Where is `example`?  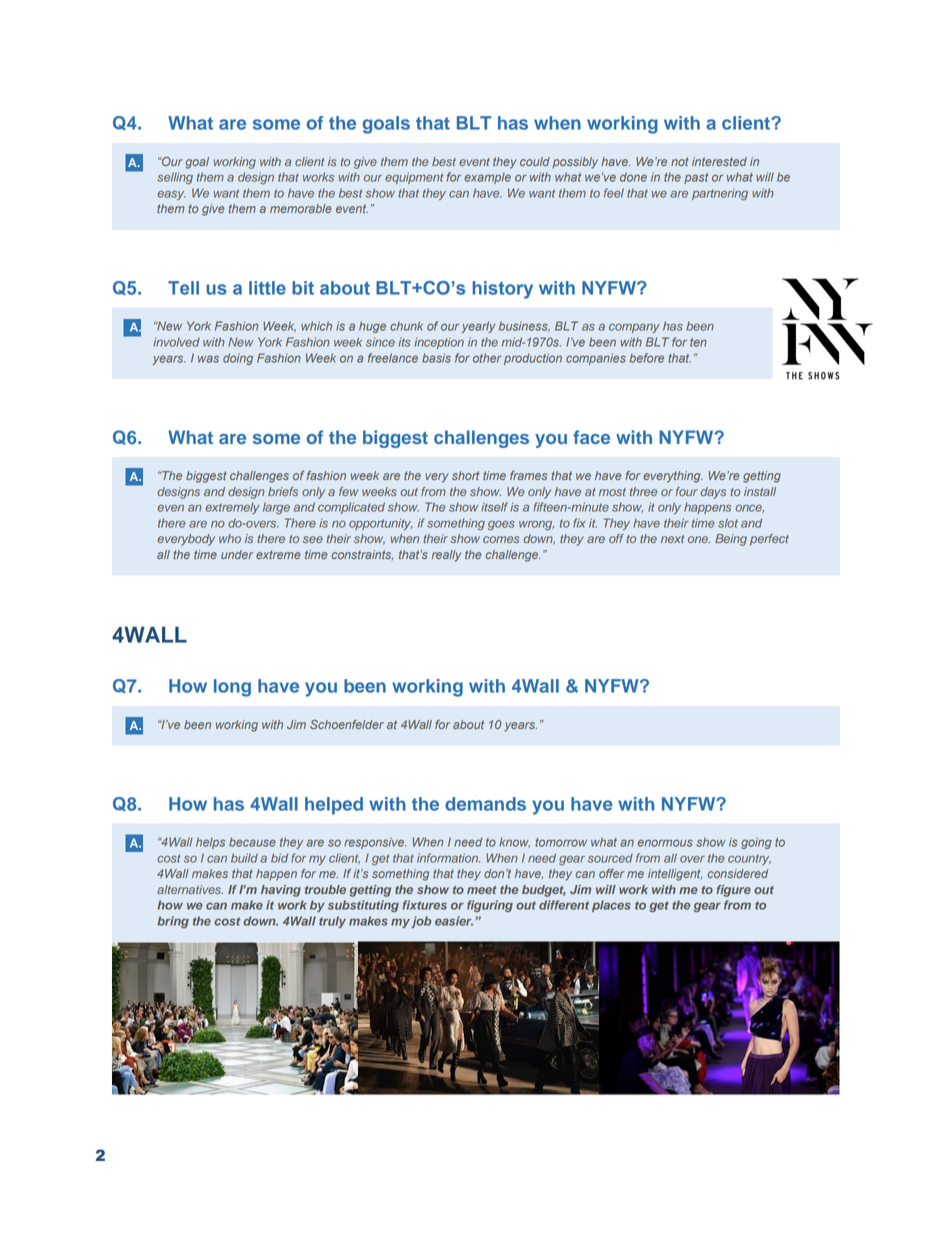
example is located at coordinates (487, 178).
